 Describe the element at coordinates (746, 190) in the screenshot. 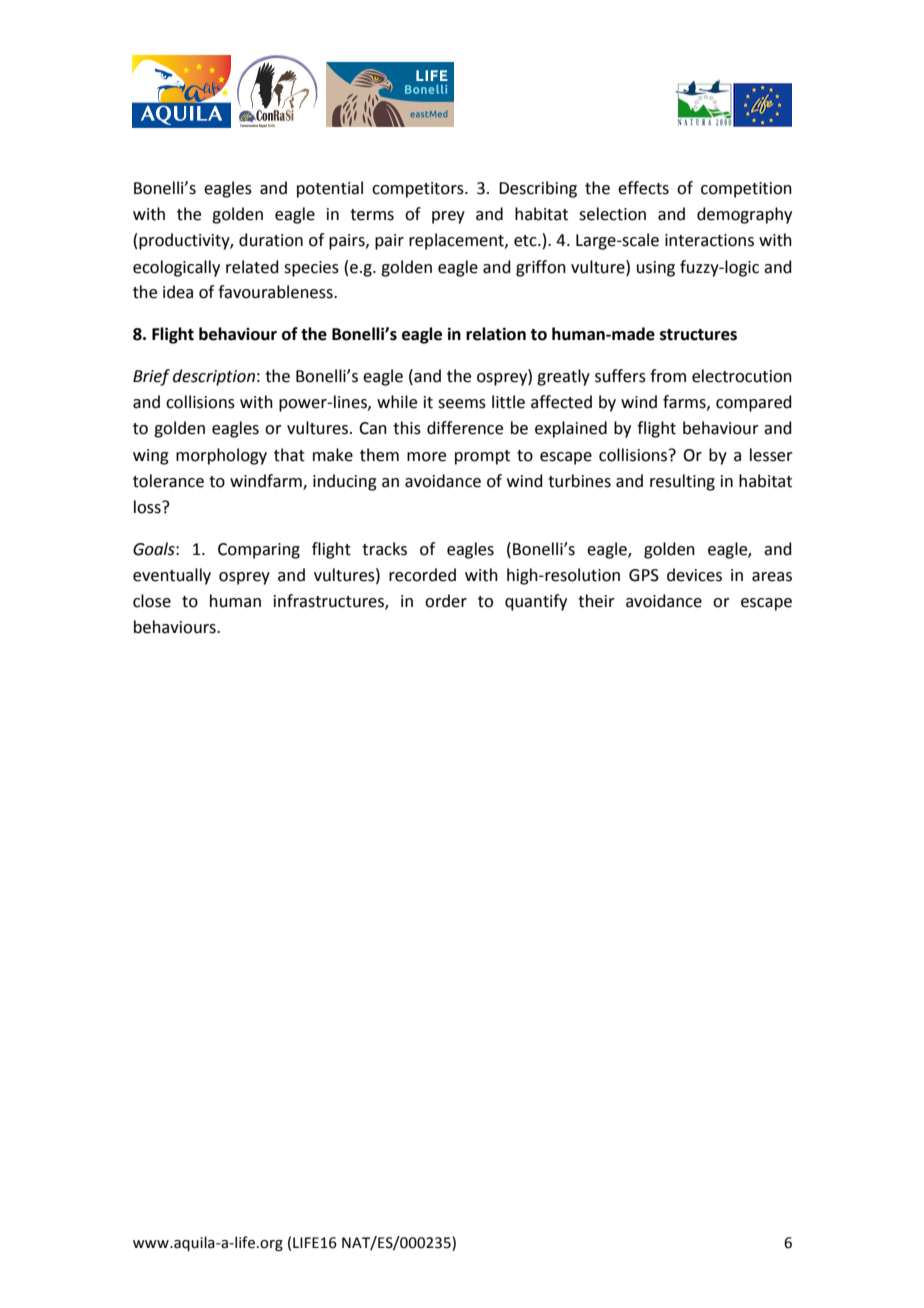

I see `competition` at that location.
